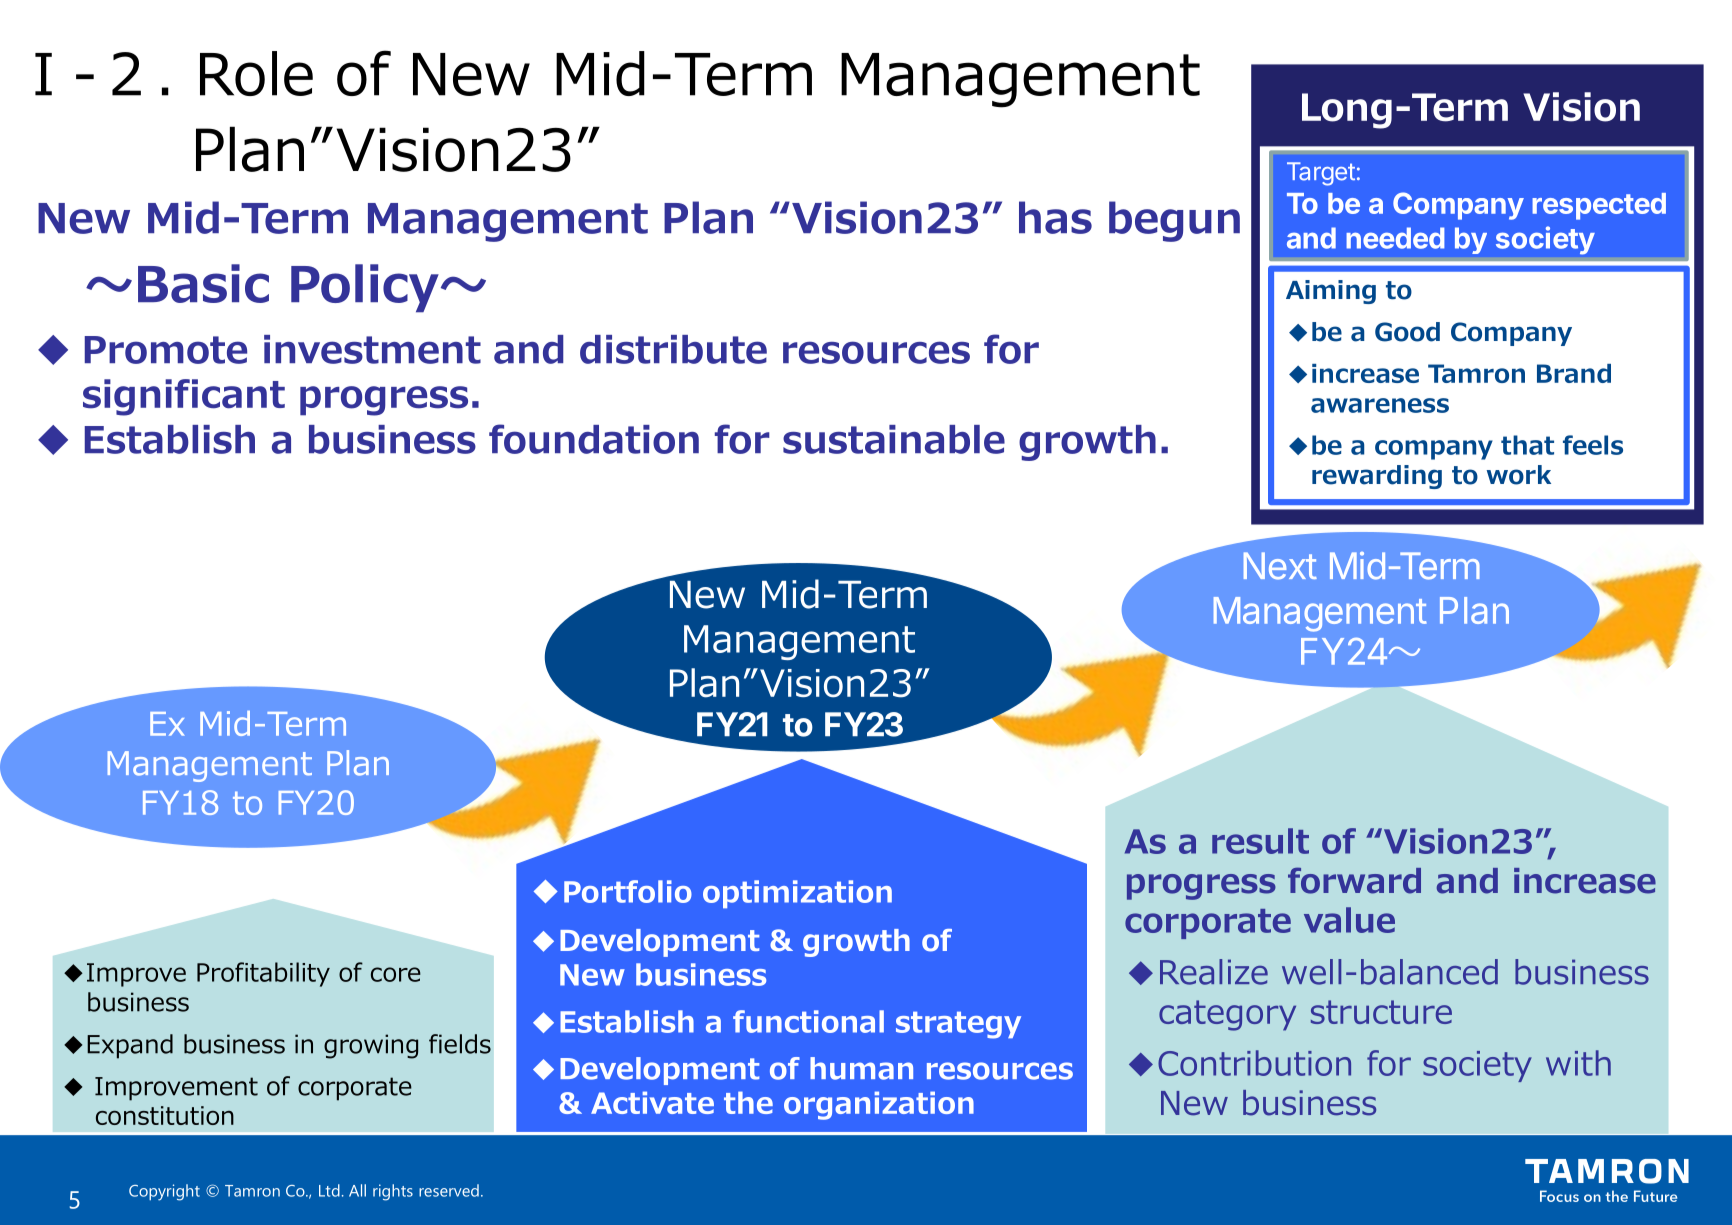 Image resolution: width=1732 pixels, height=1225 pixels. What do you see at coordinates (797, 894) in the document?
I see `optimization` at bounding box center [797, 894].
